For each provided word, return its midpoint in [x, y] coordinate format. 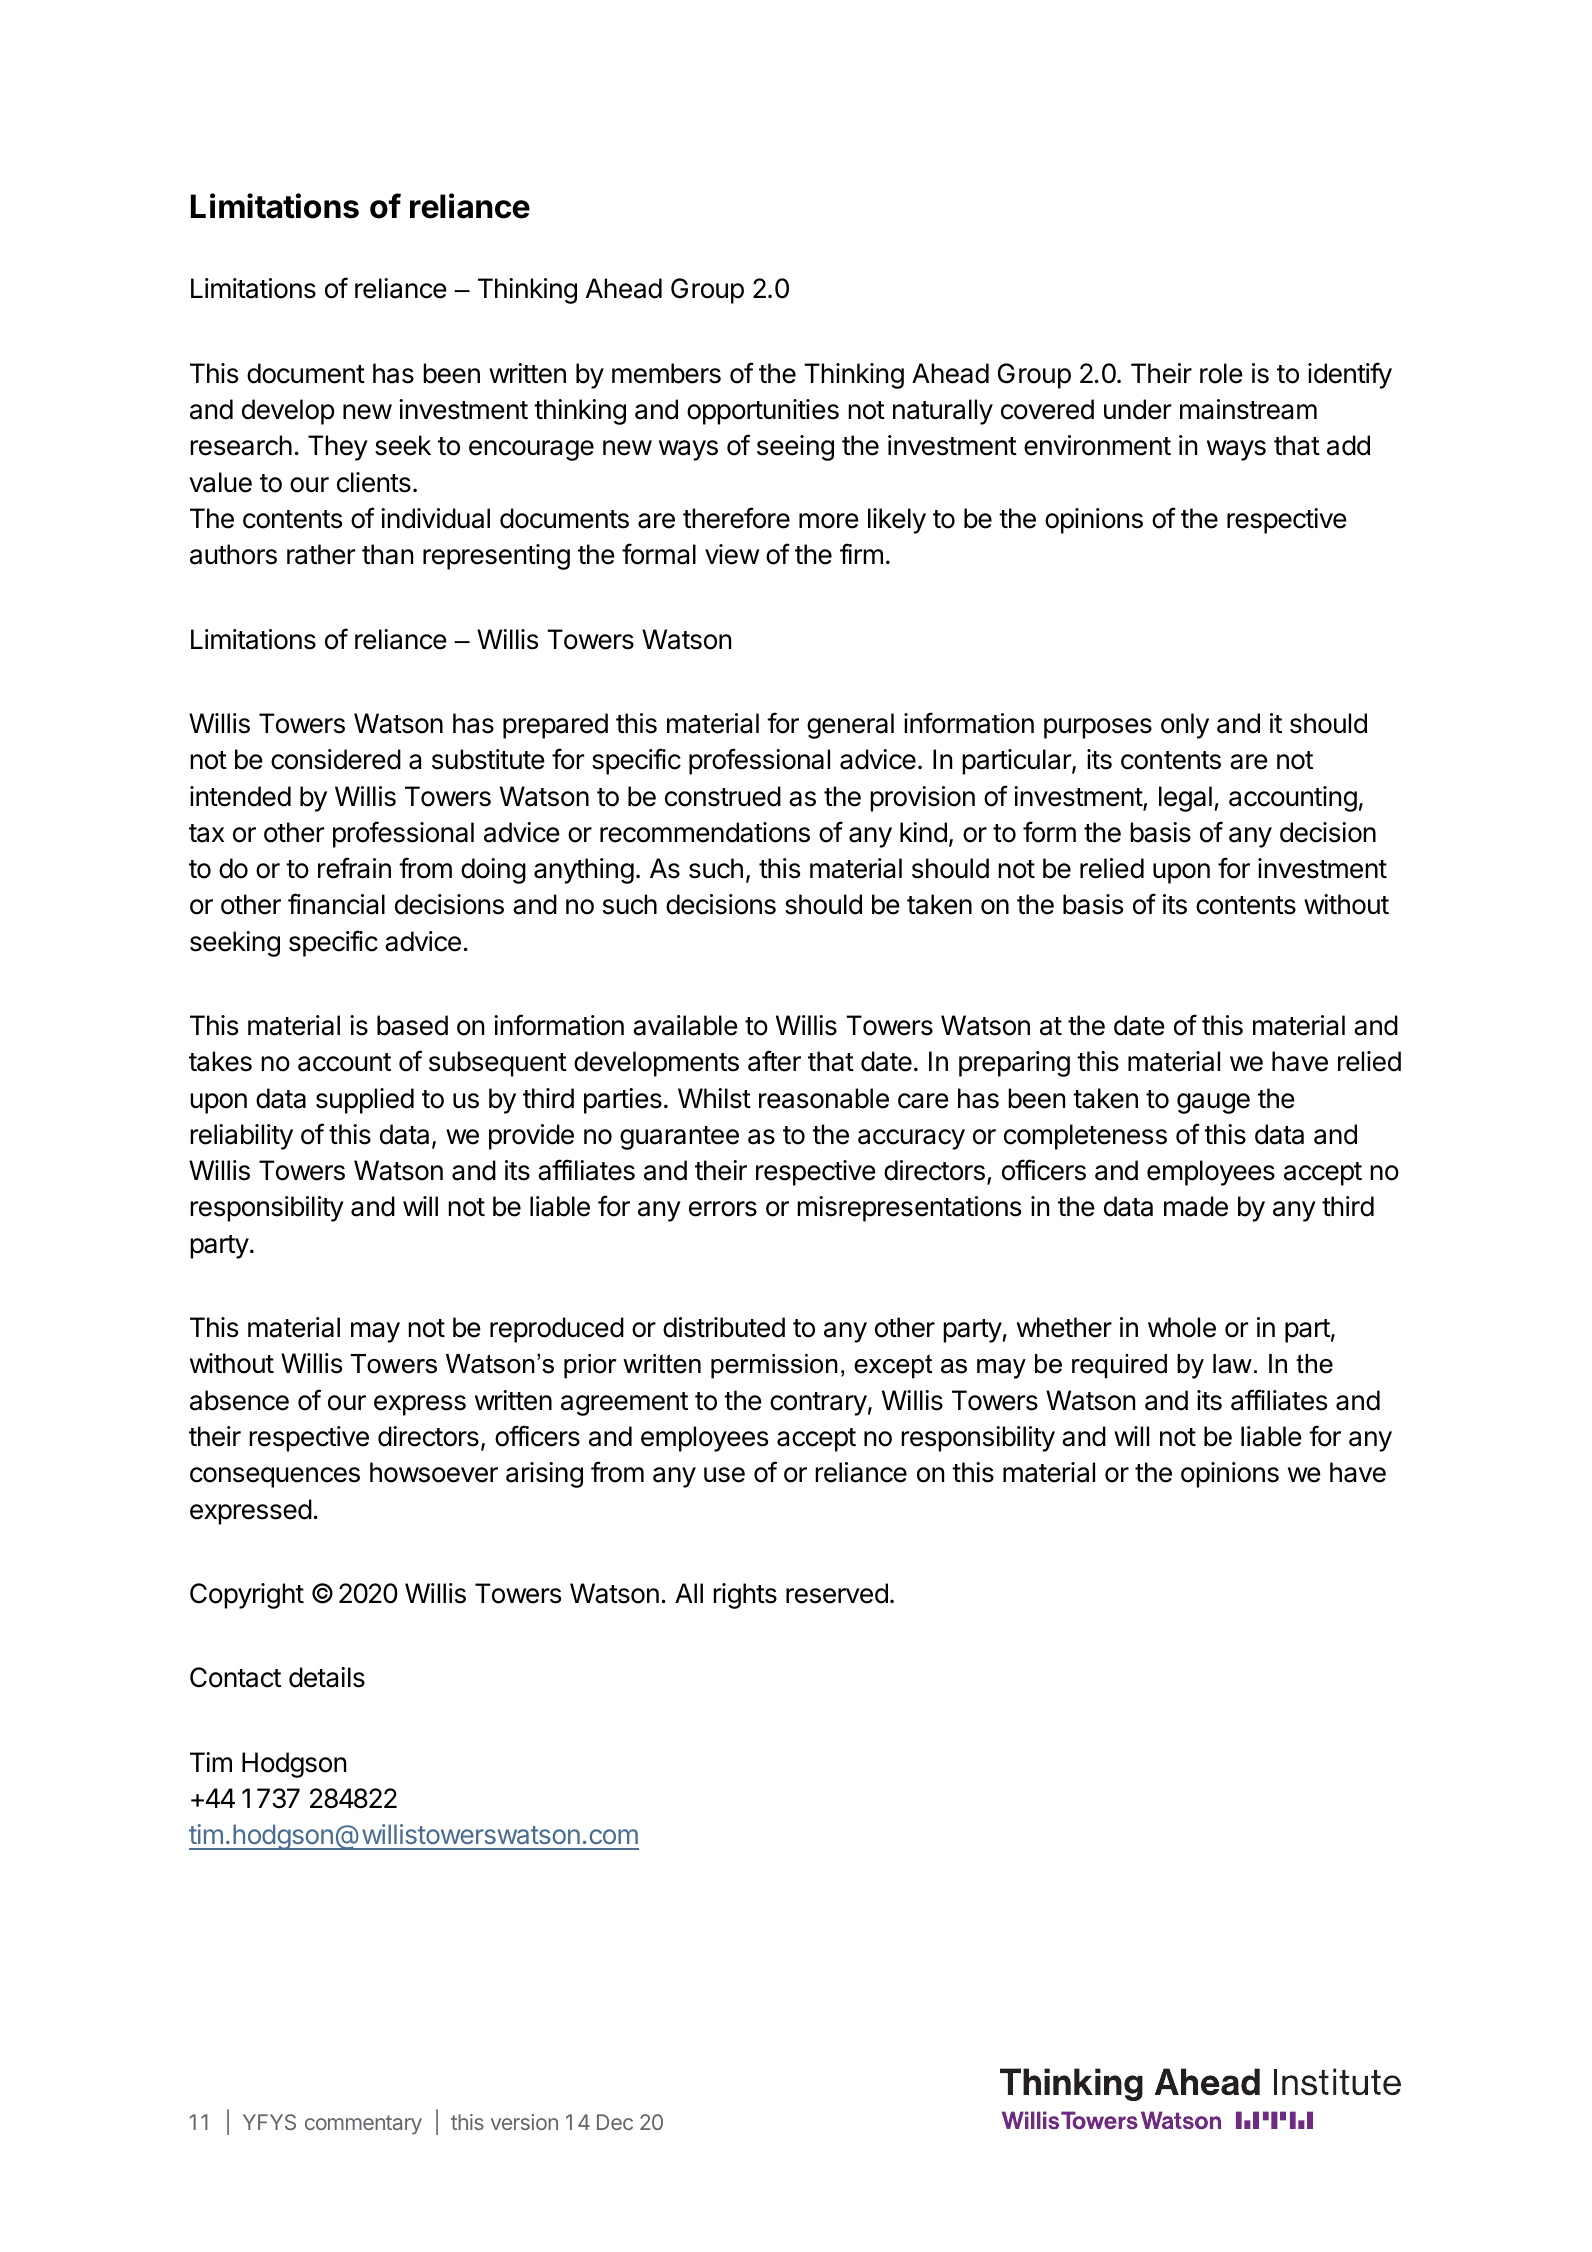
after [774, 1061]
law [1232, 1364]
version [524, 2122]
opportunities [763, 412]
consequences [275, 1477]
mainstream [1248, 409]
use [724, 1475]
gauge [1213, 1103]
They [338, 448]
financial [336, 904]
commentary [363, 2125]
